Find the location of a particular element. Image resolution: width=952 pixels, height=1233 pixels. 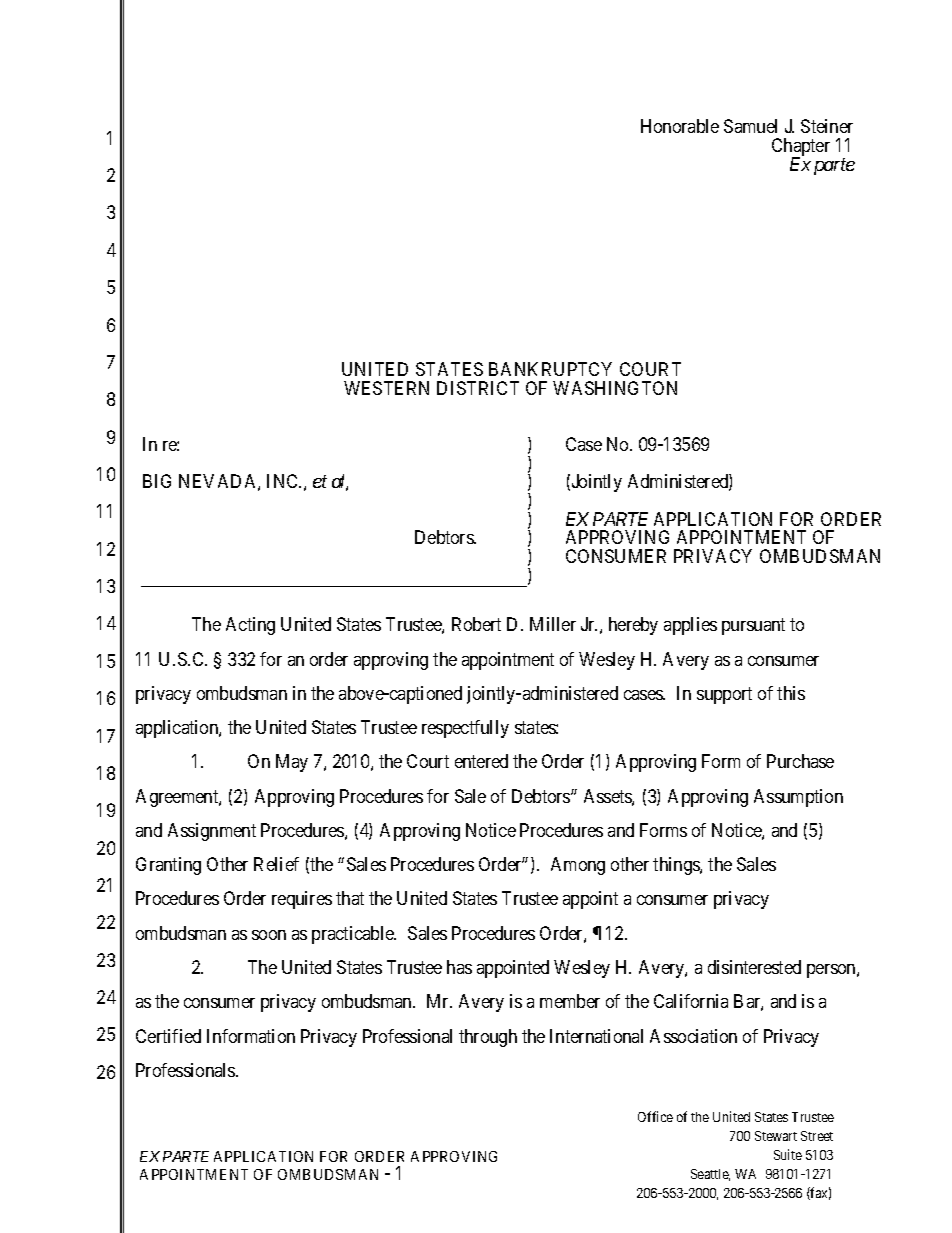

Samuel is located at coordinates (750, 126).
